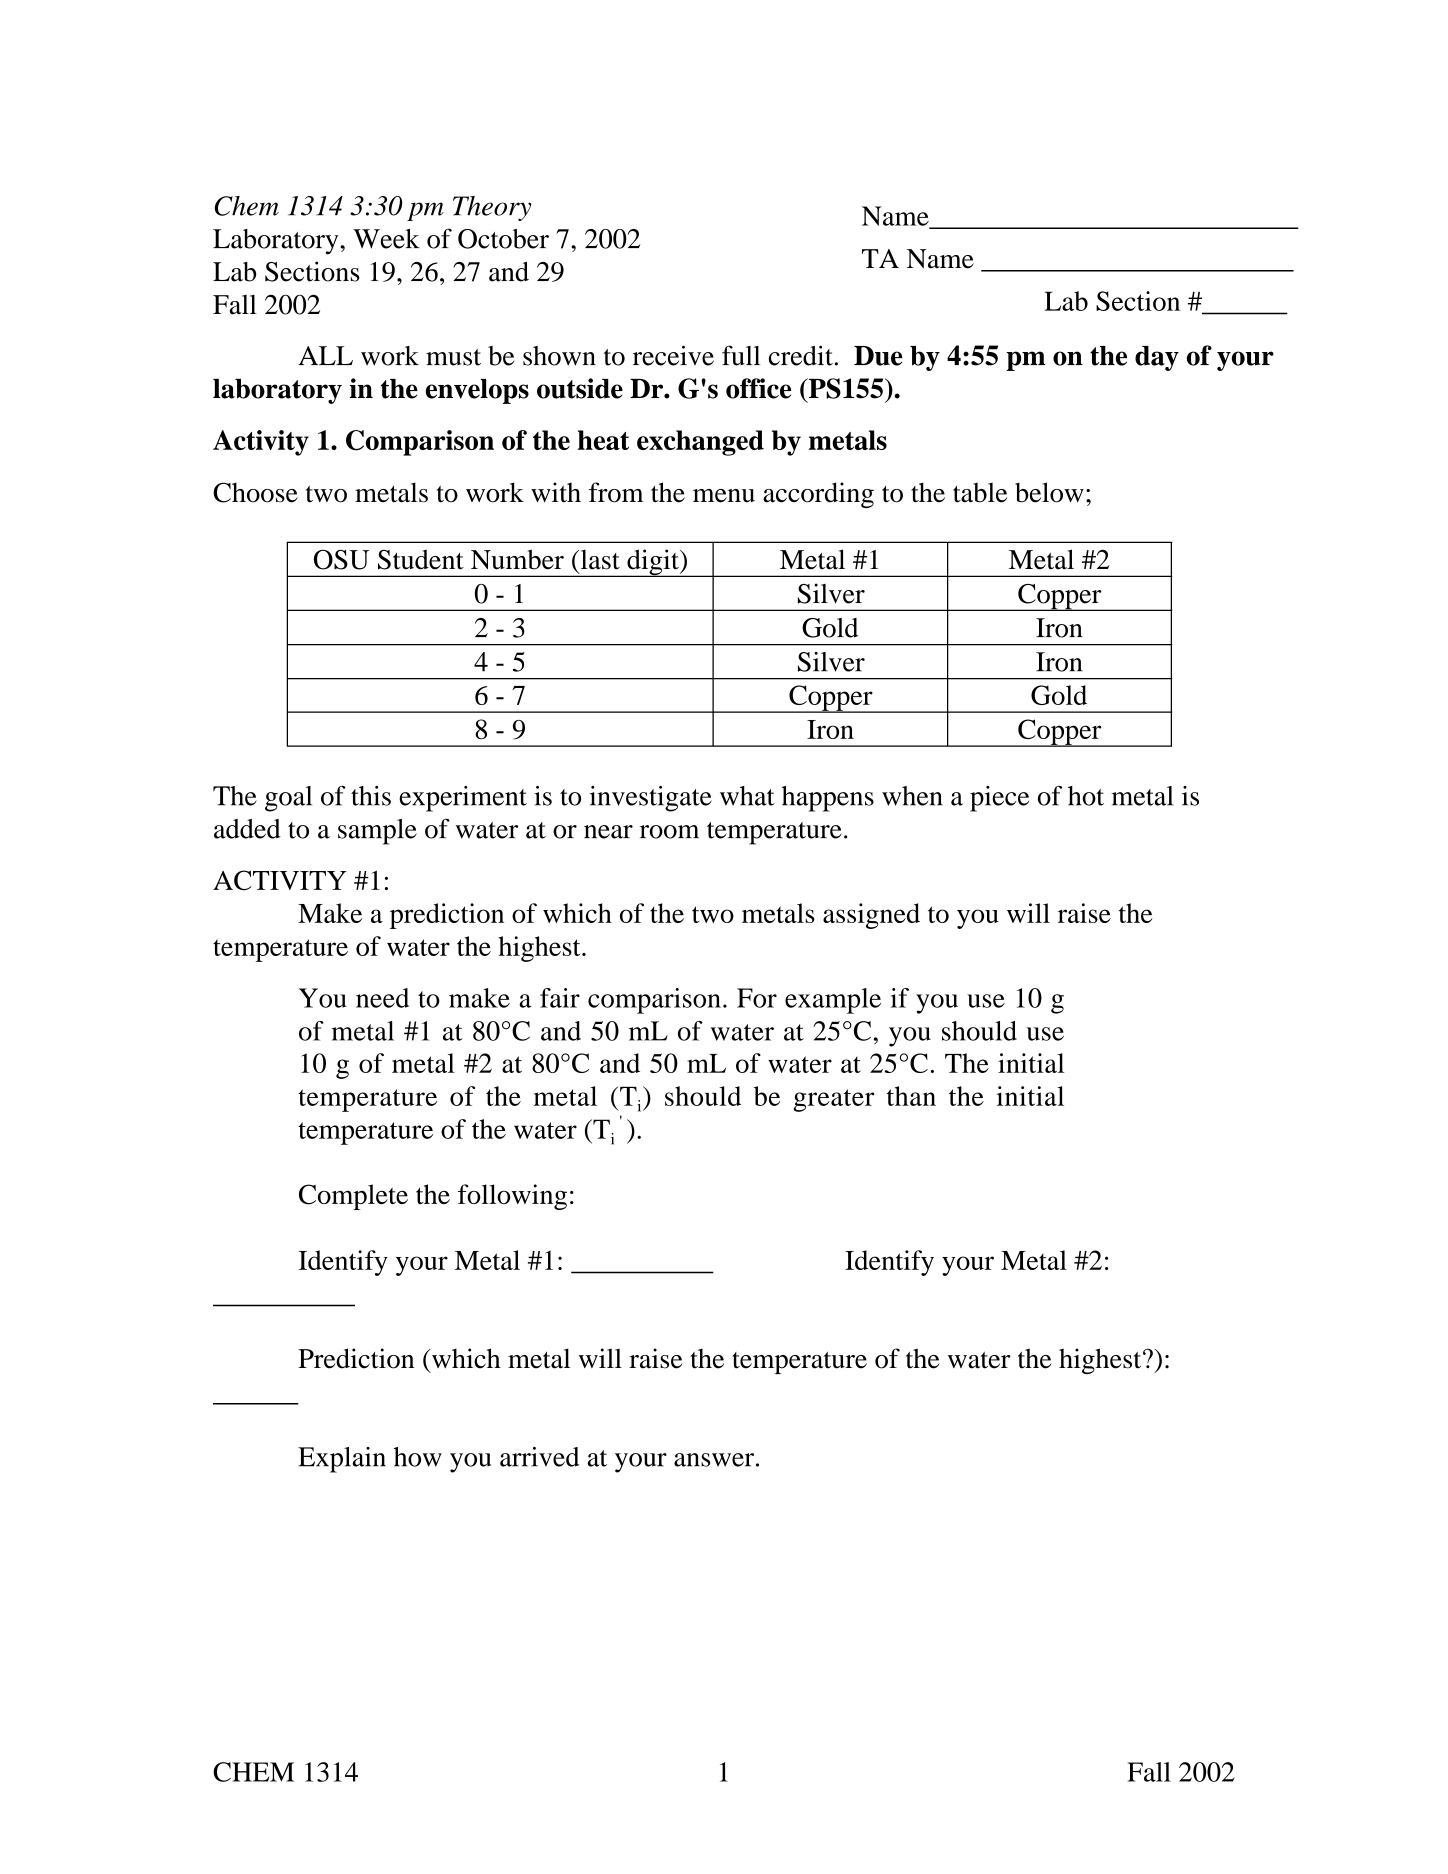  Describe the element at coordinates (911, 1096) in the screenshot. I see `than` at that location.
